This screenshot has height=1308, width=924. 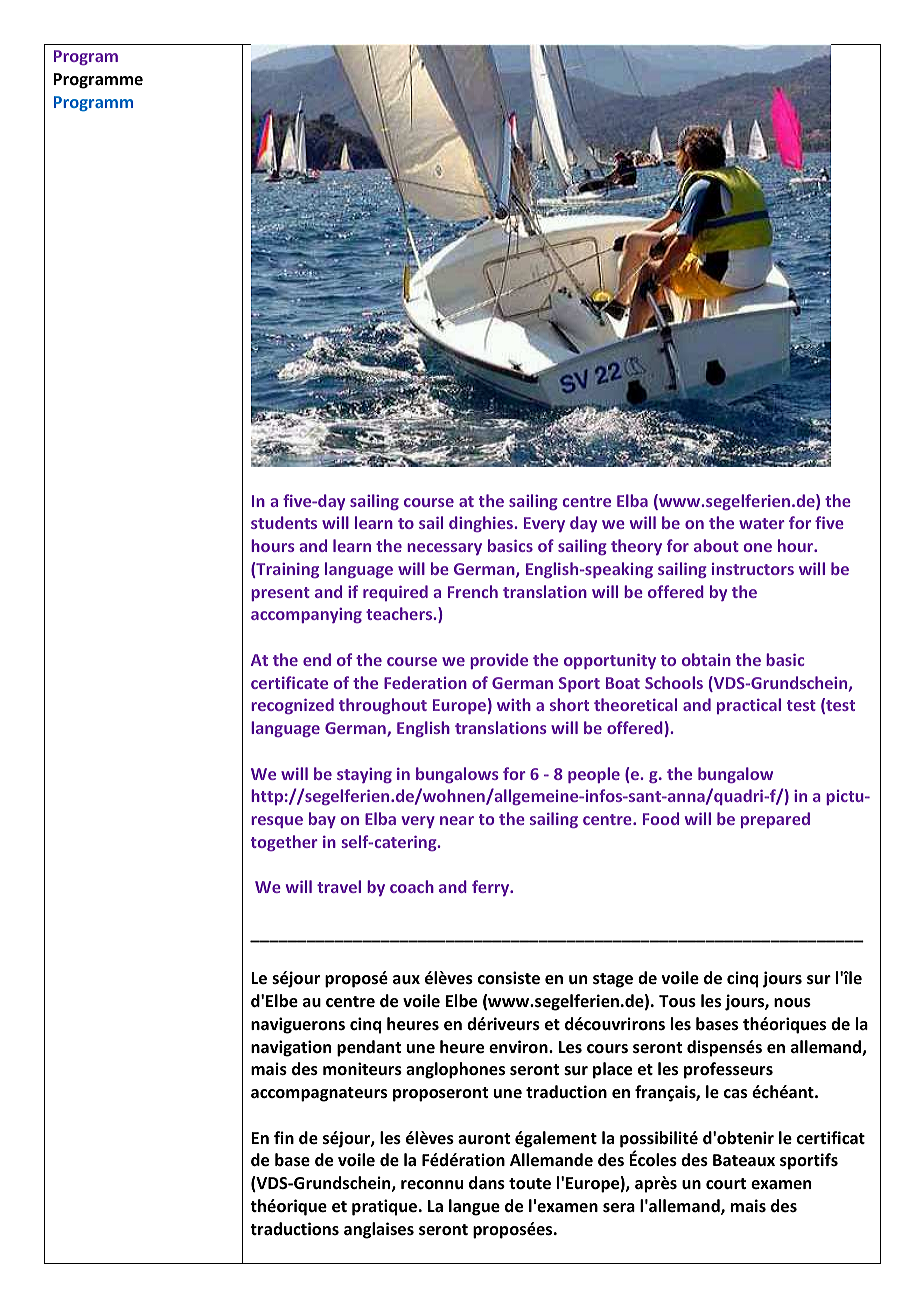 What do you see at coordinates (594, 775) in the screenshot?
I see `people` at bounding box center [594, 775].
